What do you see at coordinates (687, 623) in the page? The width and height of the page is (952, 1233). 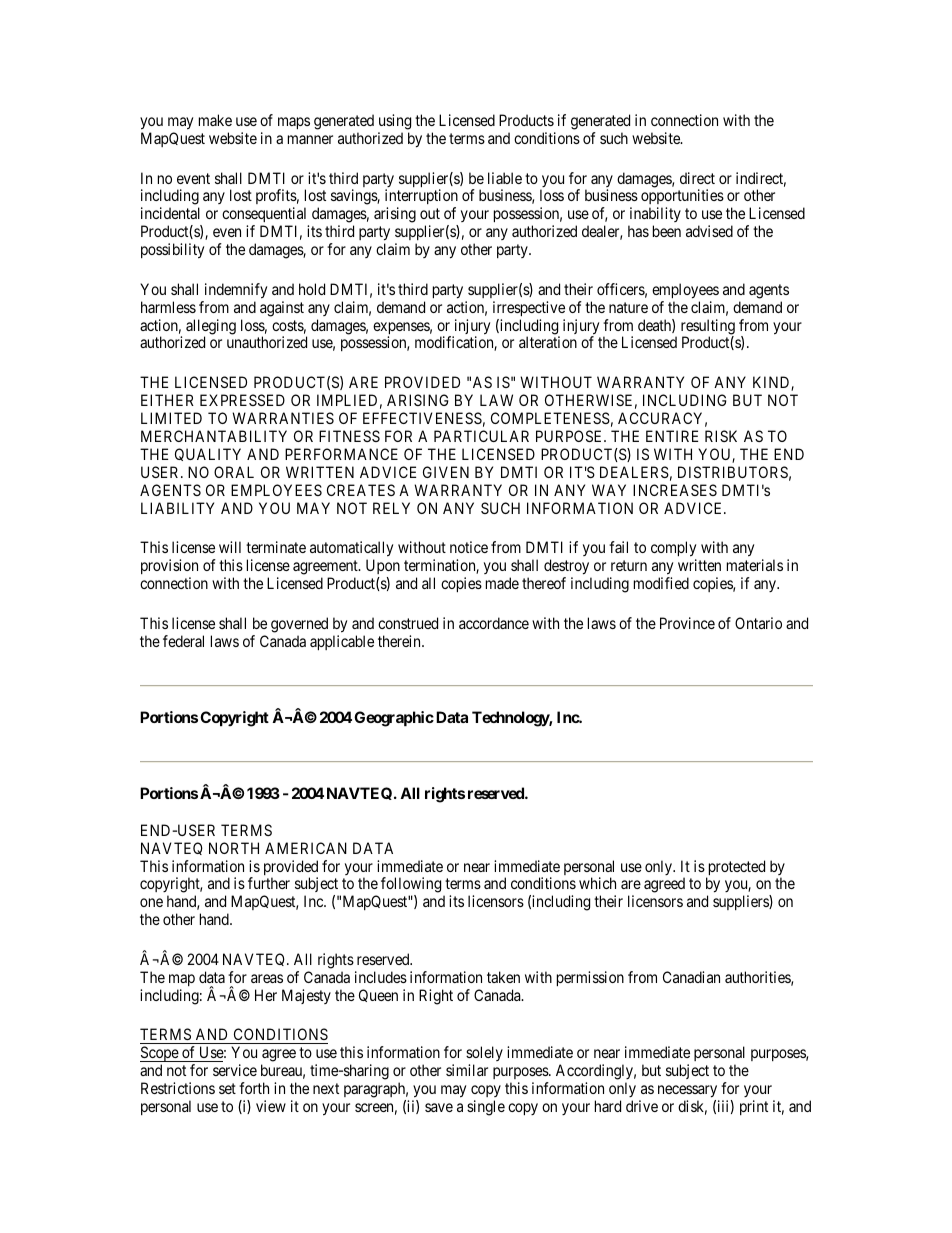 I see `Province` at bounding box center [687, 623].
